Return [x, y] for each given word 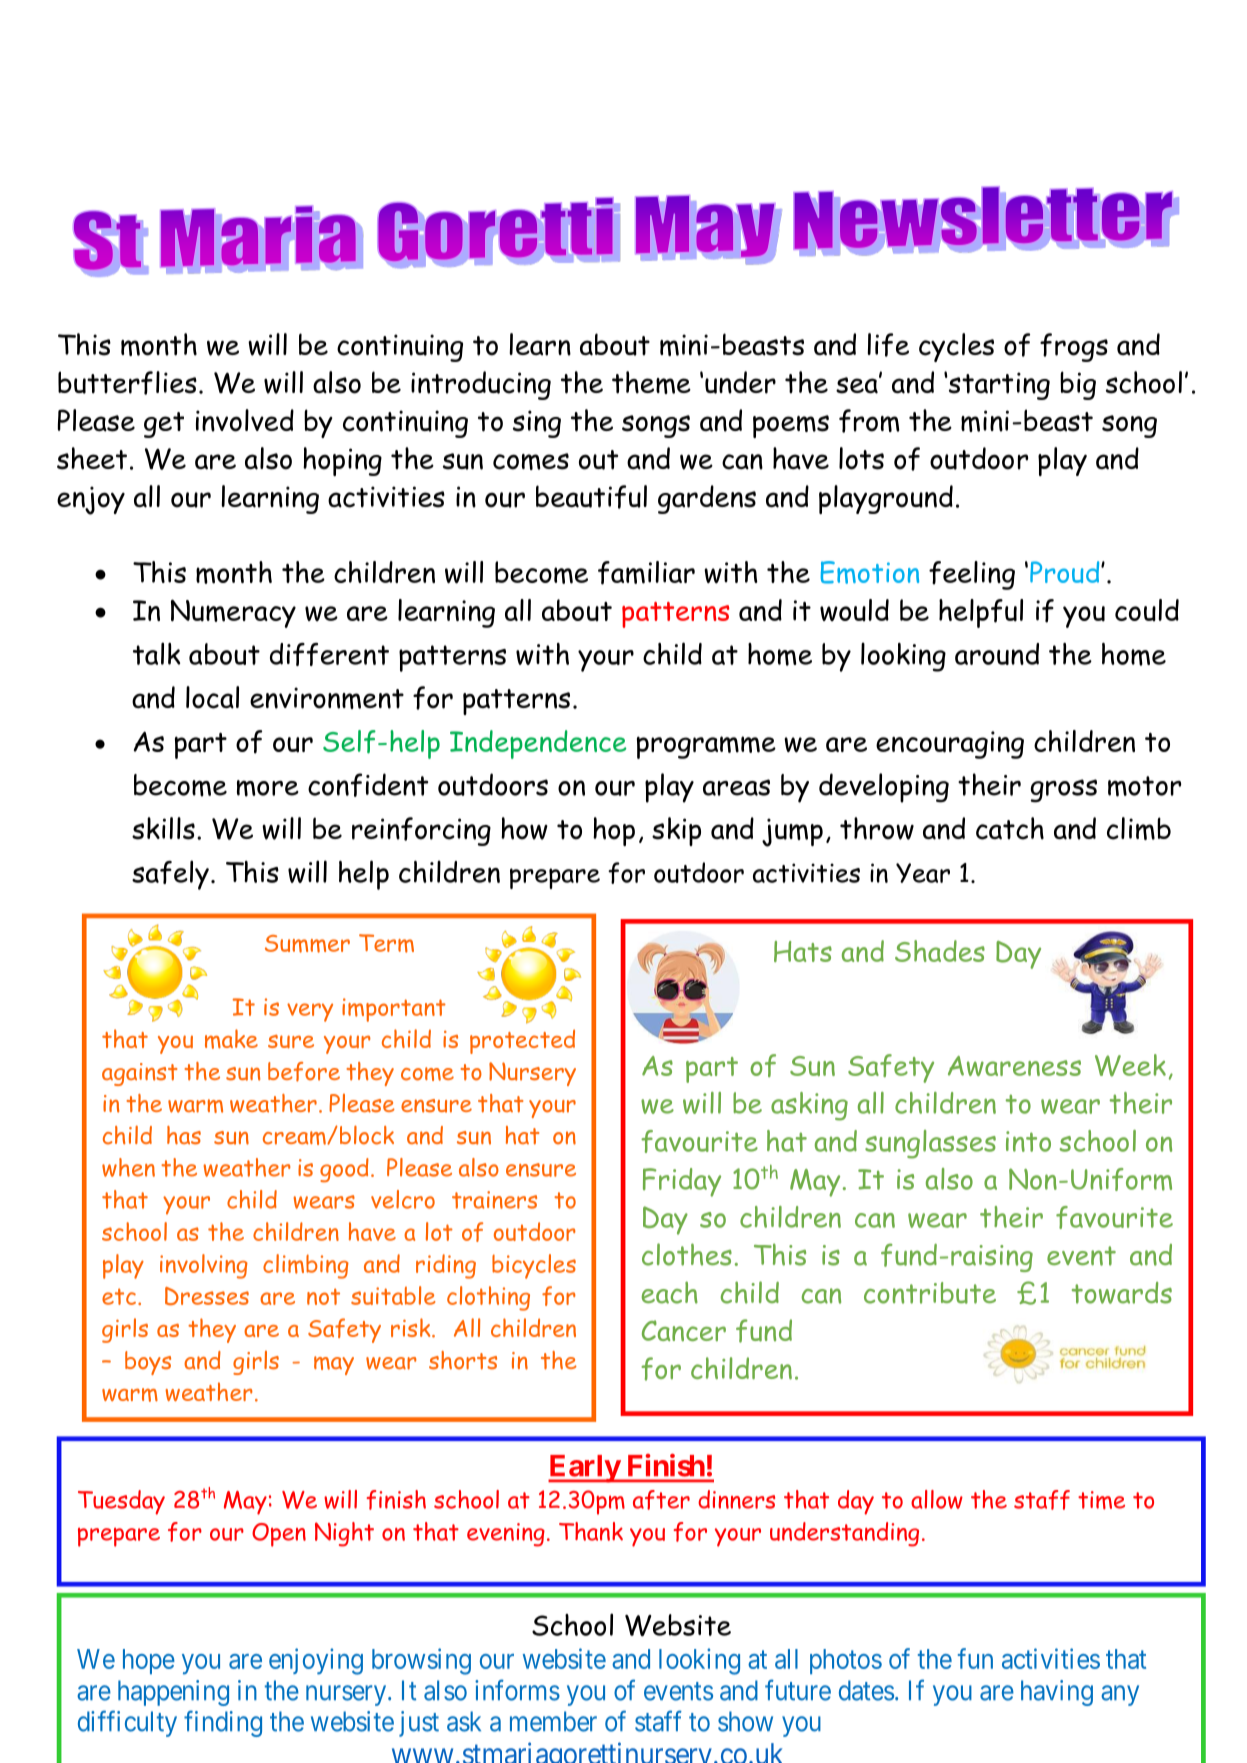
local [212, 697]
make [231, 1039]
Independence [538, 744]
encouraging [950, 745]
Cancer [684, 1331]
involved [245, 420]
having [1057, 1693]
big [1078, 385]
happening [173, 1693]
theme [651, 382]
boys [148, 1363]
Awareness [1014, 1066]
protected [522, 1041]
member [553, 1721]
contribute [930, 1293]
